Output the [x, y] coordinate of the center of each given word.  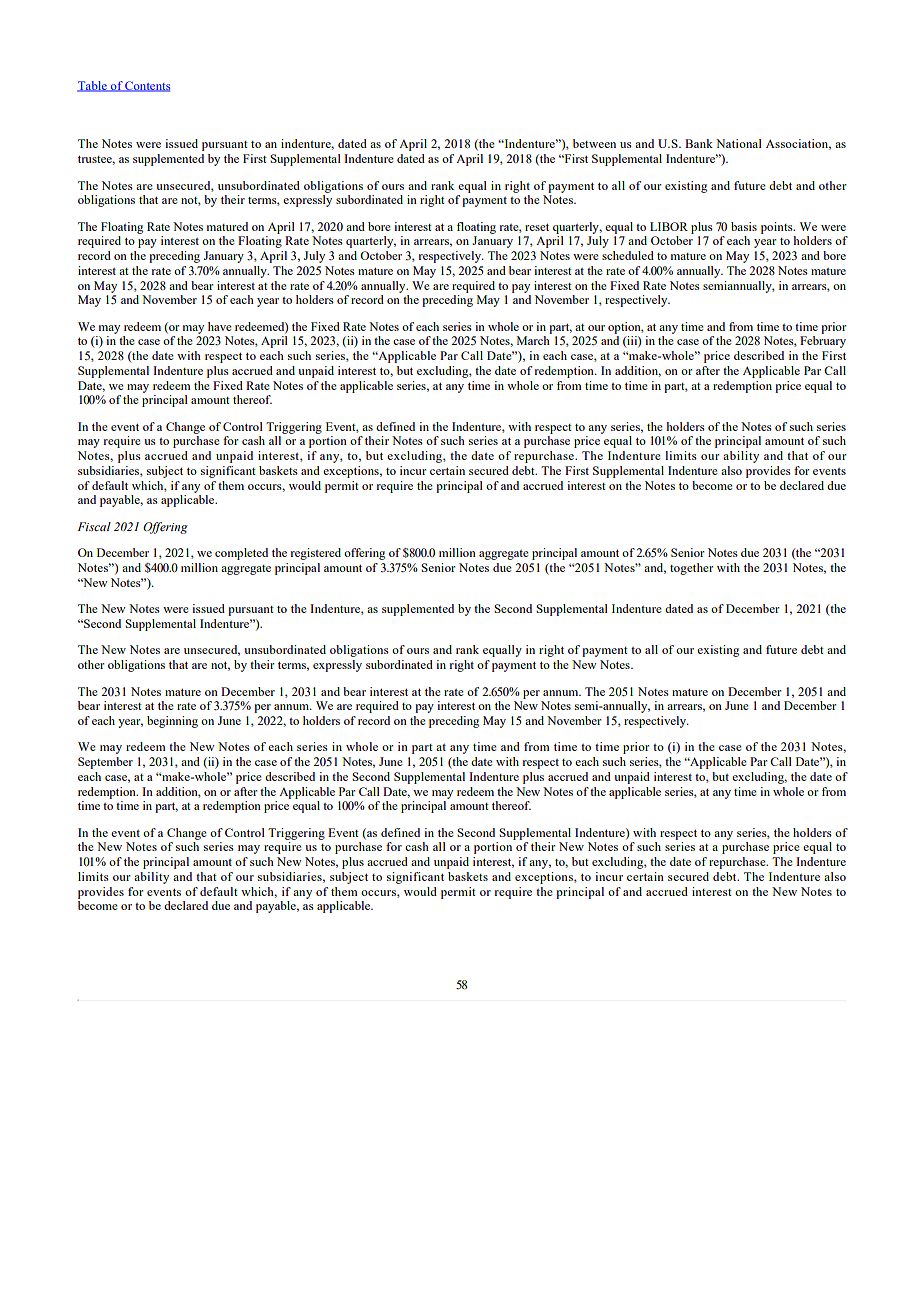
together [692, 569]
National [739, 143]
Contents [147, 86]
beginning [172, 722]
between [594, 143]
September [105, 763]
